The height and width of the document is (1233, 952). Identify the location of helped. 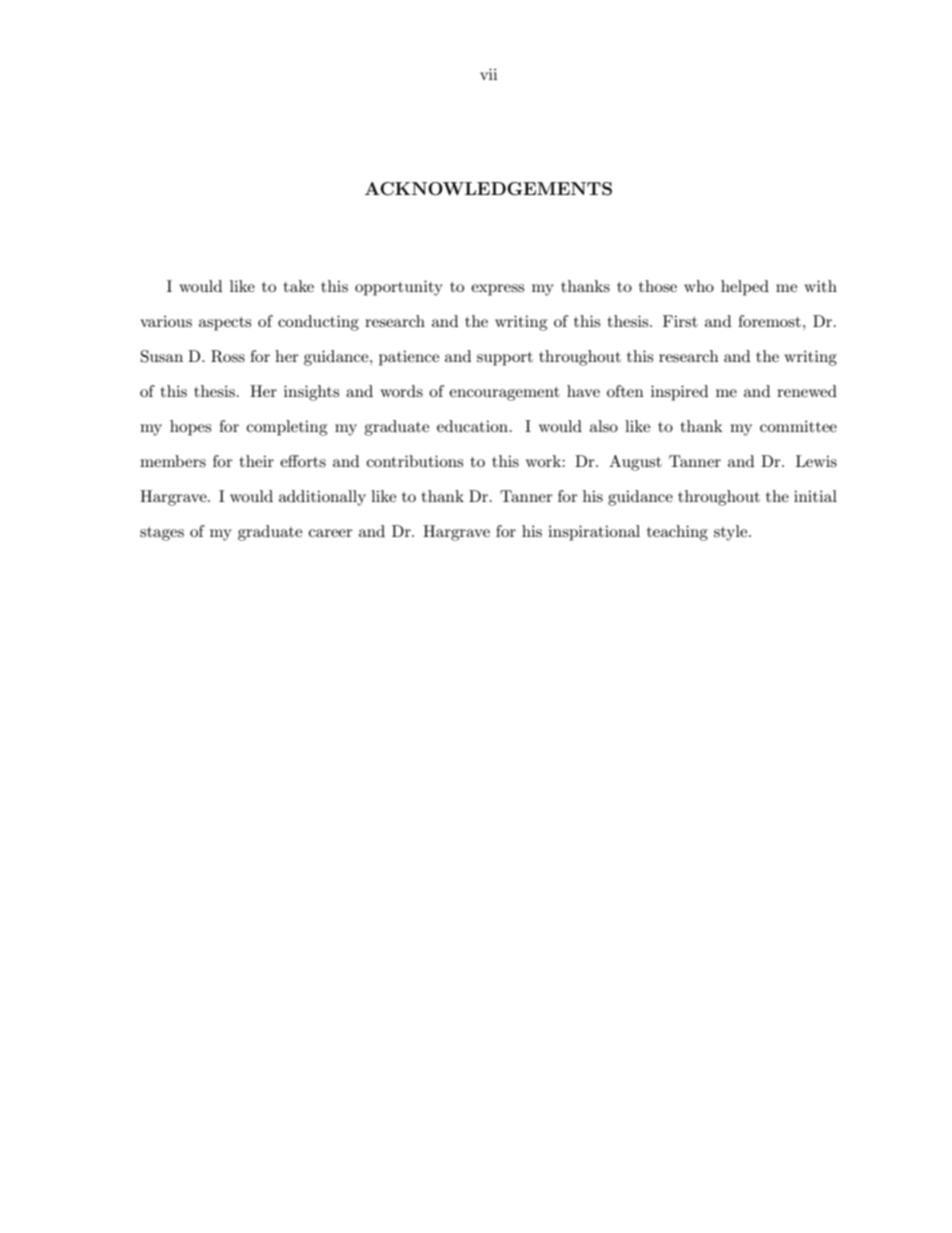
(745, 288).
